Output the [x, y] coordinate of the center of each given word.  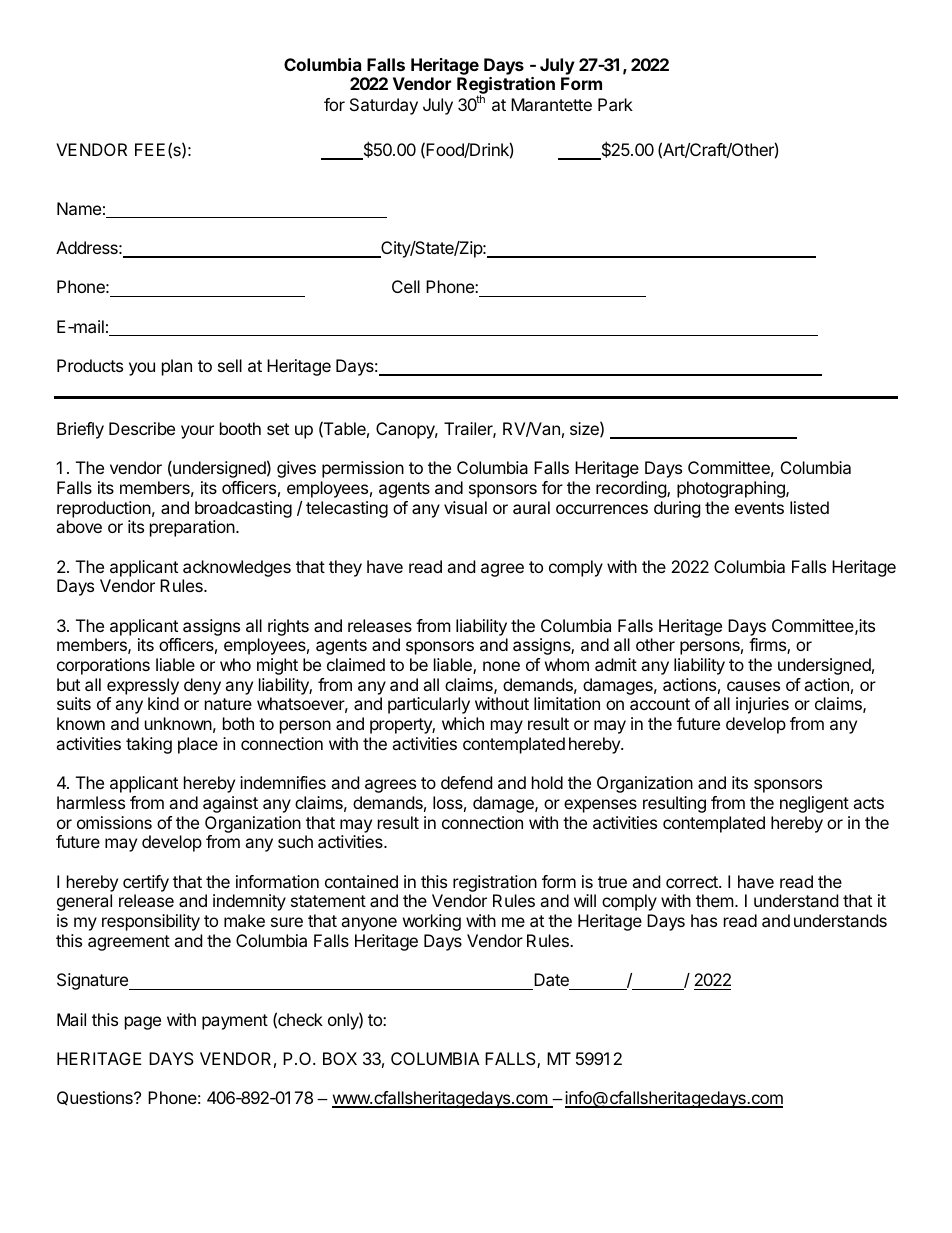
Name [79, 208]
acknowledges [237, 568]
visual [465, 507]
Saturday [384, 106]
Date [551, 979]
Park [615, 104]
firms [768, 646]
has [704, 920]
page [143, 1023]
